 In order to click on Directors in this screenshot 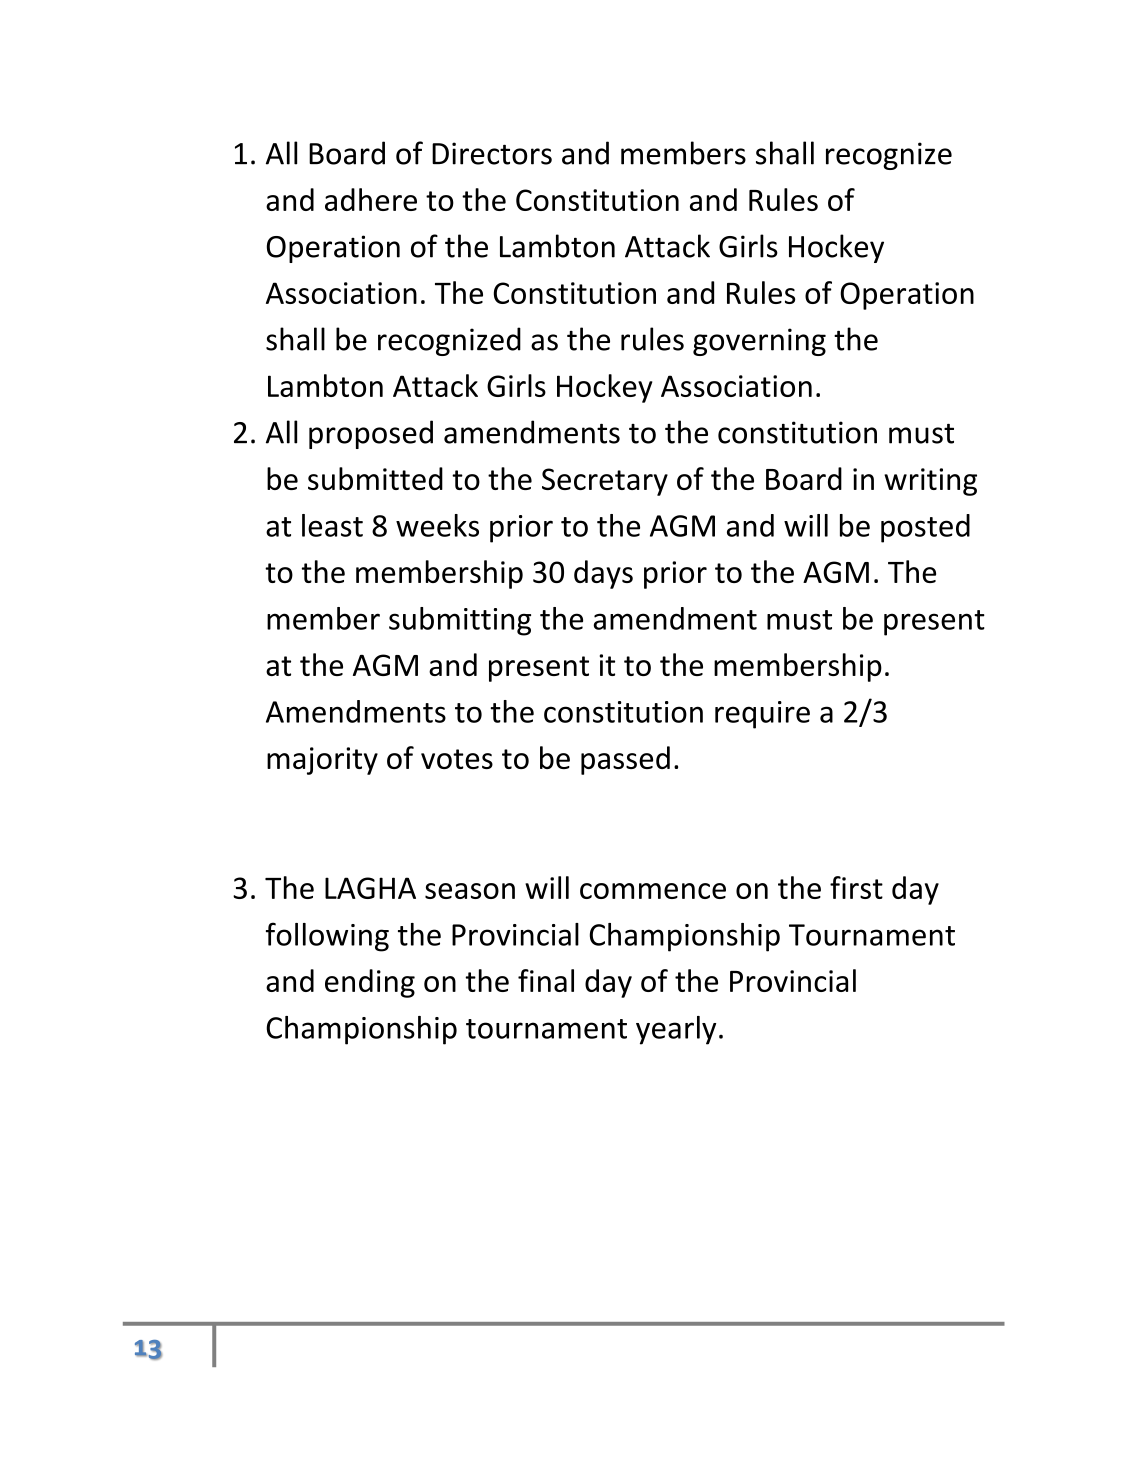, I will do `click(492, 153)`.
